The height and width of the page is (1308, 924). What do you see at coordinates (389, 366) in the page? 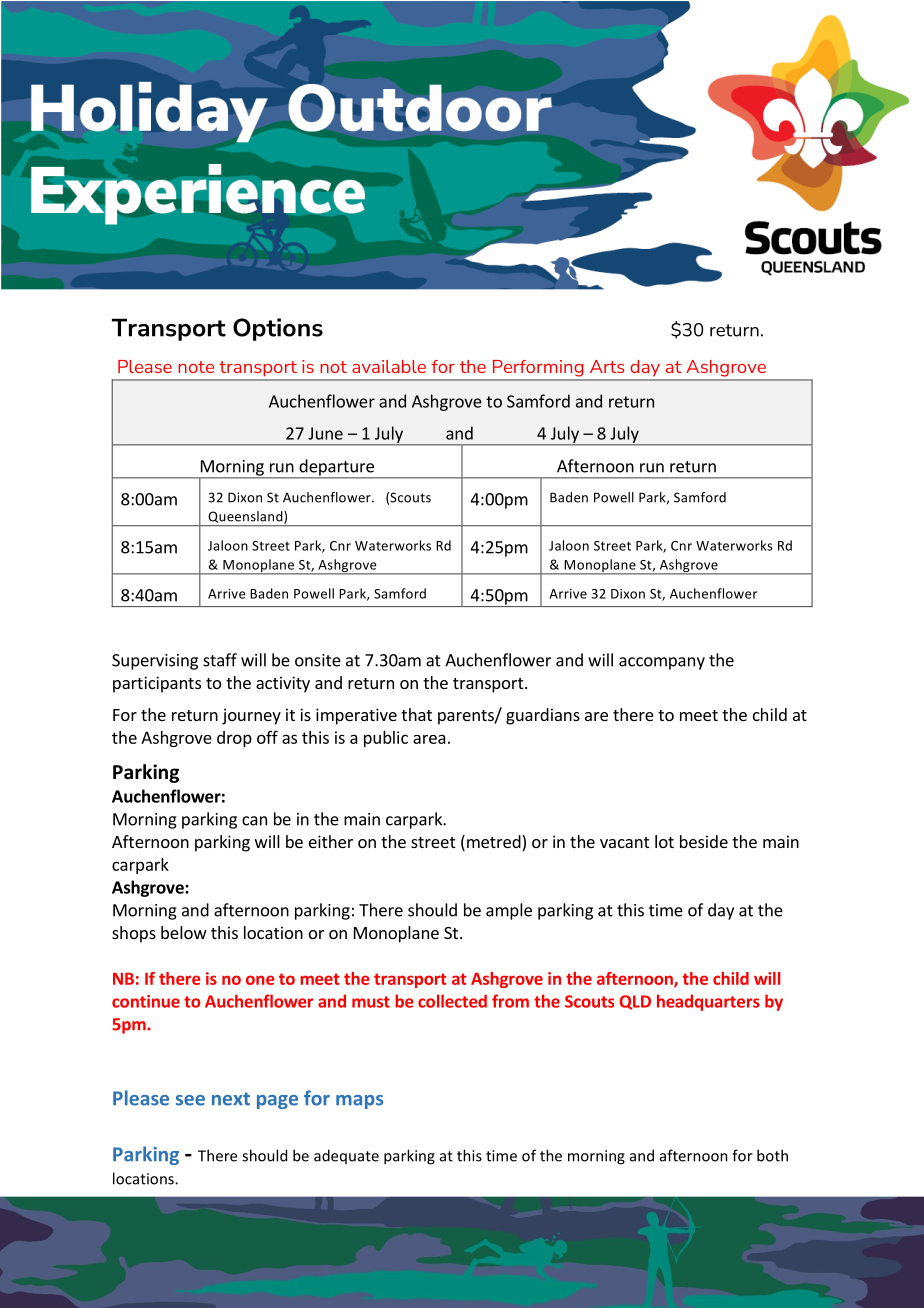
I see `available` at bounding box center [389, 366].
